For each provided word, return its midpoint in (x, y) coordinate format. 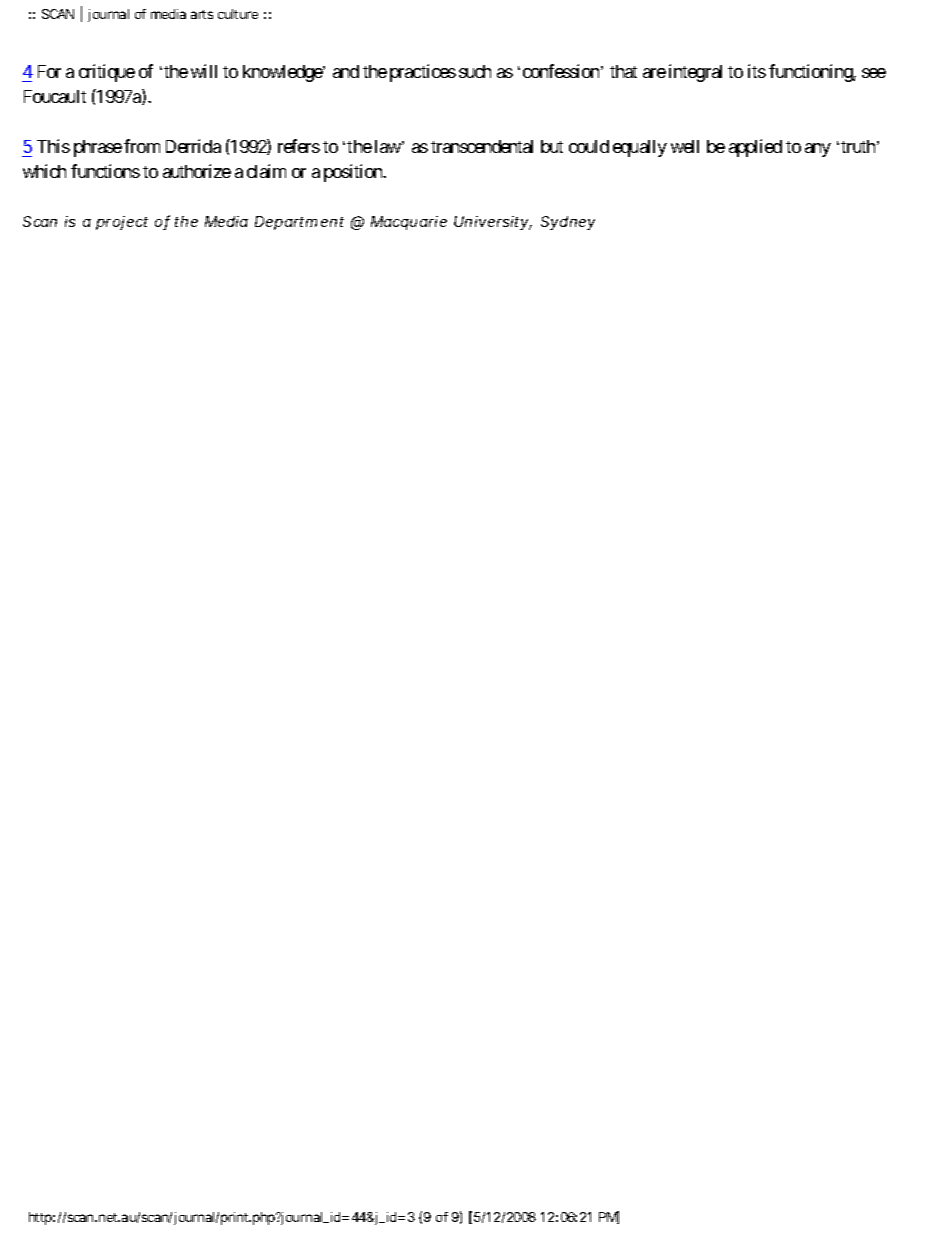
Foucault (55, 96)
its (757, 71)
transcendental (482, 146)
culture (238, 14)
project (122, 223)
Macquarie (409, 223)
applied (755, 148)
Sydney (568, 223)
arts (202, 14)
